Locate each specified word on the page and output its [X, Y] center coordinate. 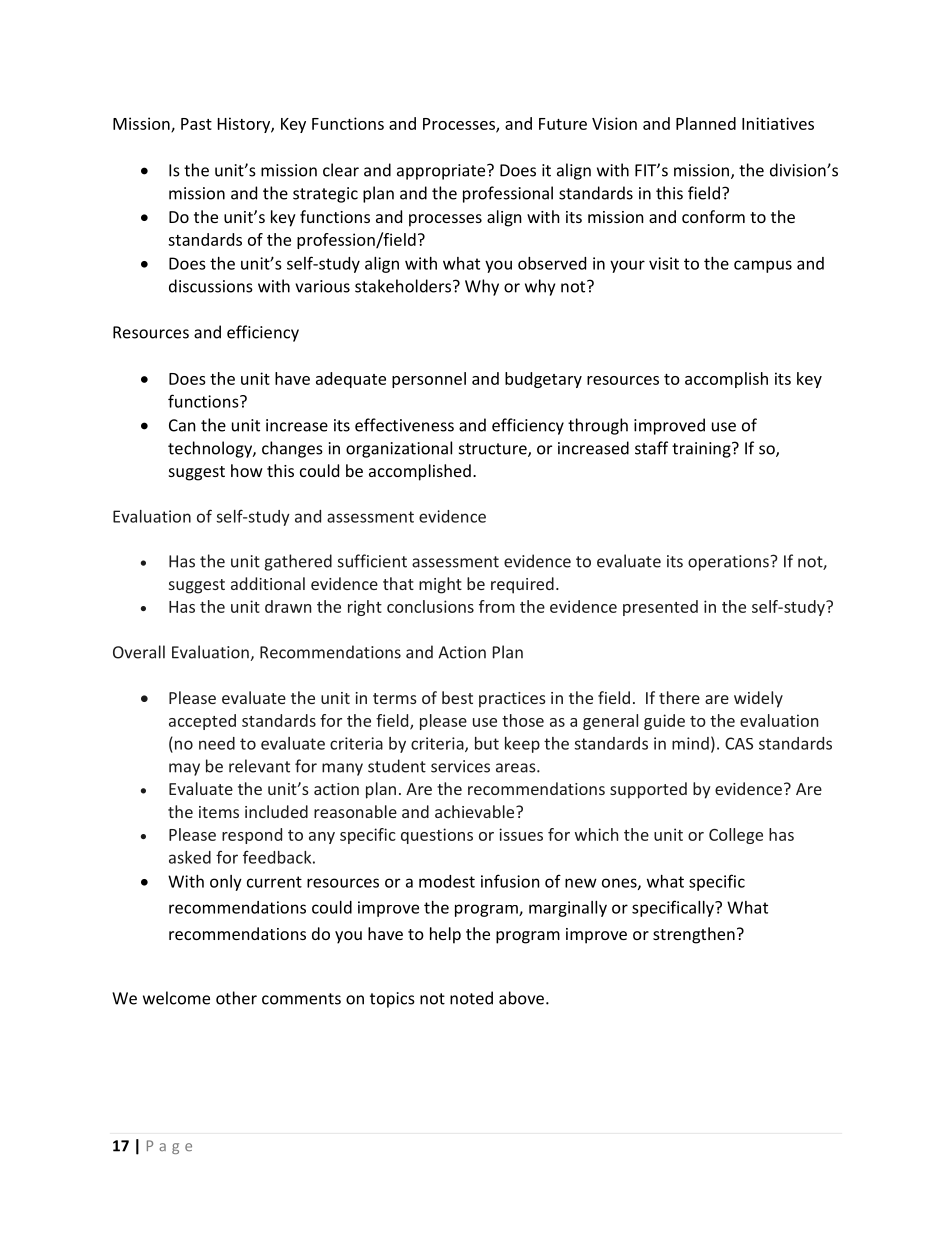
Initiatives [778, 123]
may [184, 769]
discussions [211, 286]
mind [690, 743]
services [460, 766]
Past [196, 124]
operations [728, 563]
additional [268, 583]
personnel [429, 380]
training [702, 450]
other [236, 998]
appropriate [442, 172]
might [440, 585]
